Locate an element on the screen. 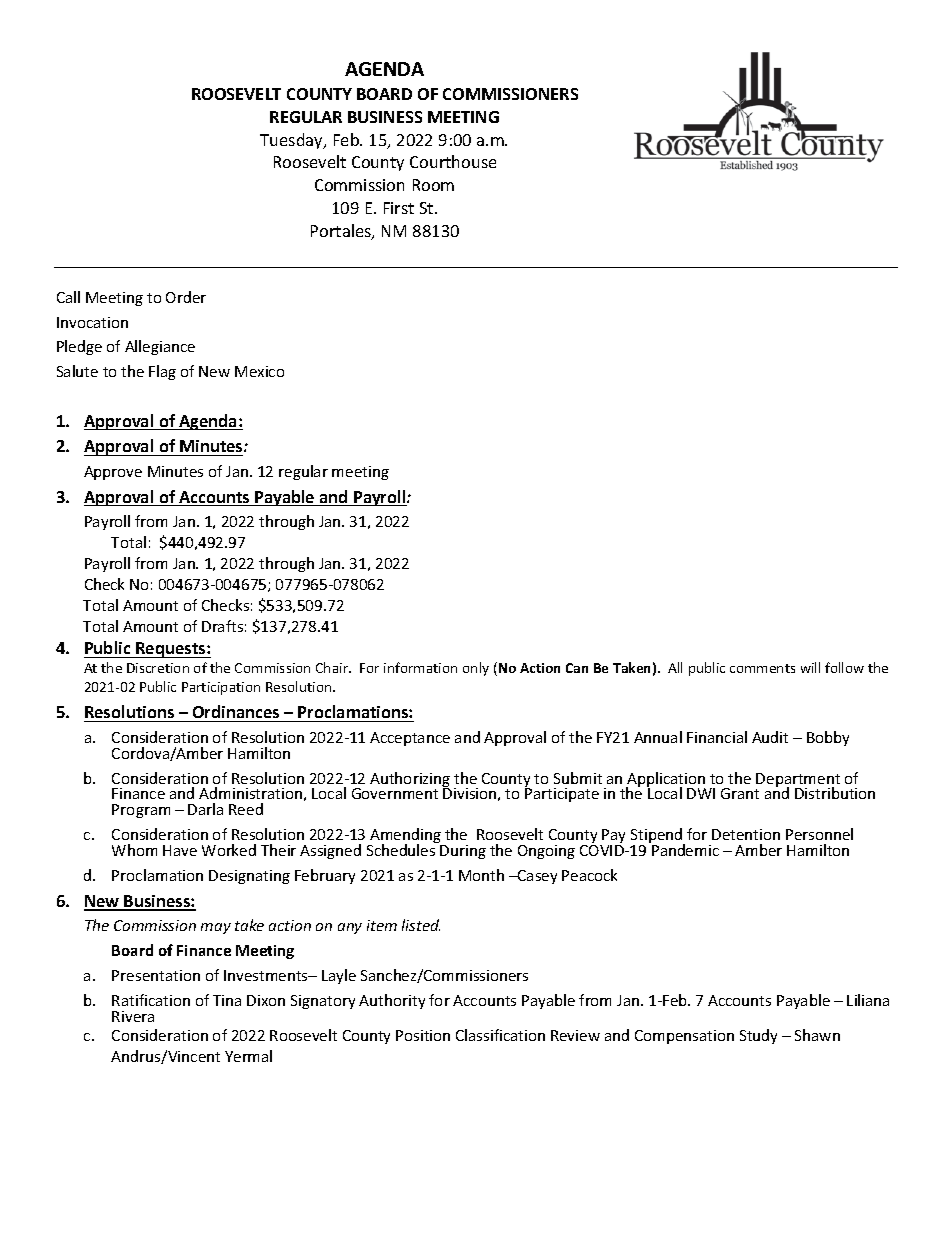 The width and height of the screenshot is (952, 1233). Courthouse is located at coordinates (453, 161).
